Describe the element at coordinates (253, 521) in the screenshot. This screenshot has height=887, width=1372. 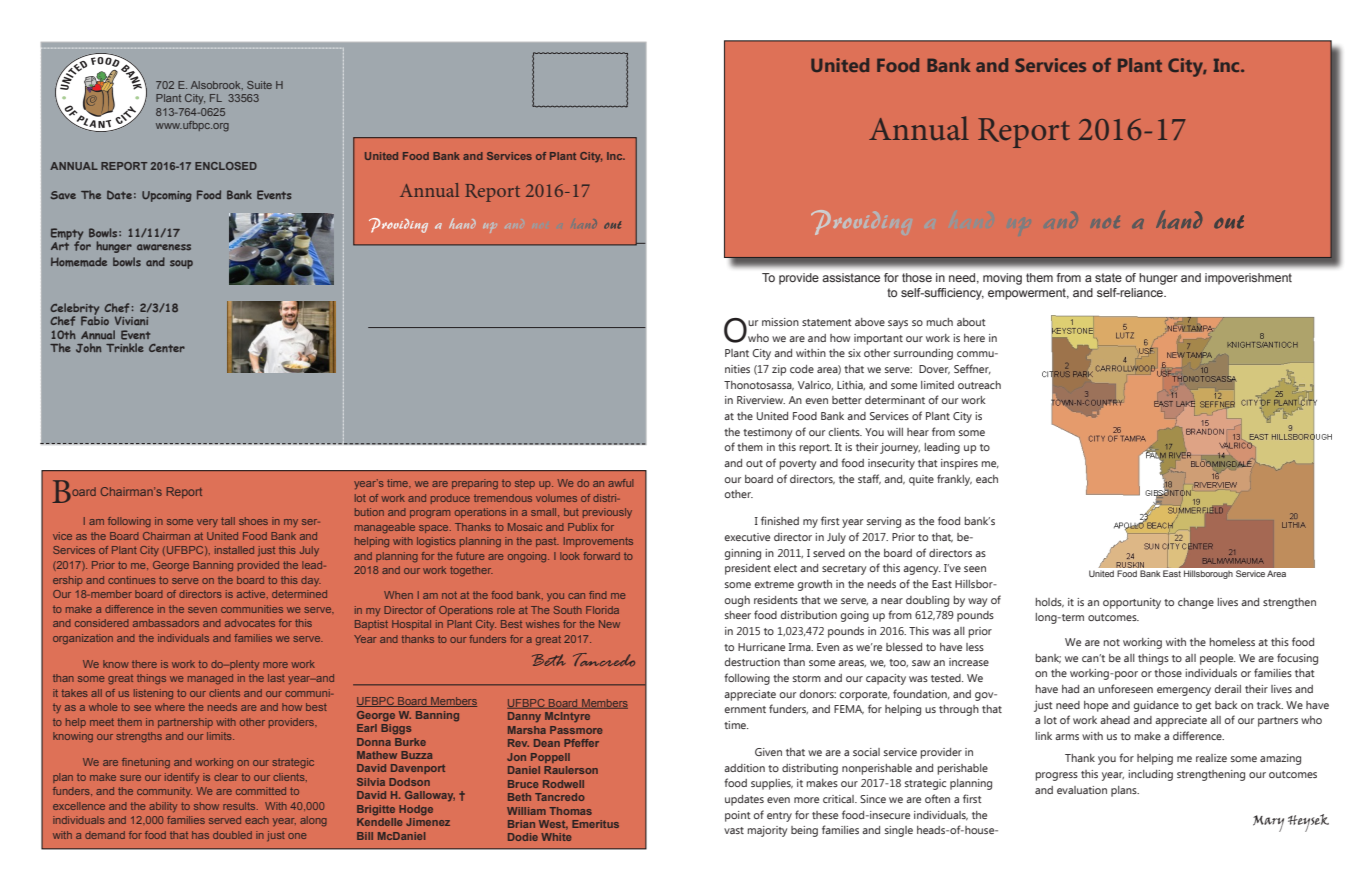
I see `shoes` at that location.
